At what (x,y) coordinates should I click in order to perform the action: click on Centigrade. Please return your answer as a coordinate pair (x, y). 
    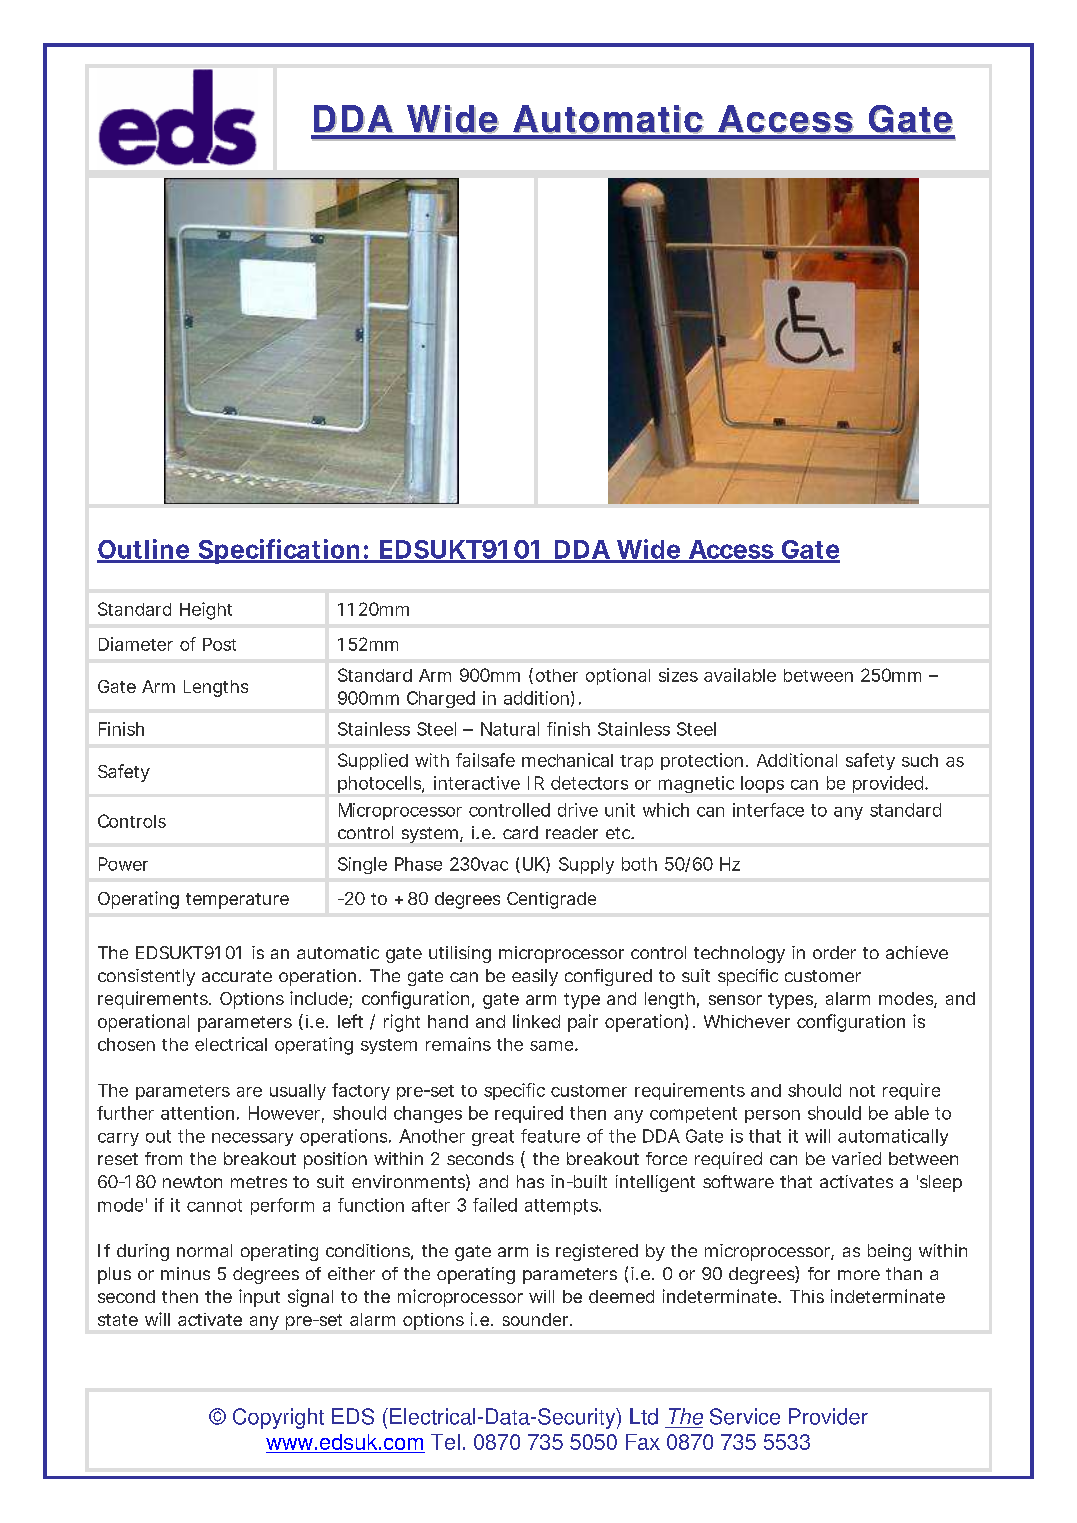
    Looking at the image, I should click on (551, 900).
